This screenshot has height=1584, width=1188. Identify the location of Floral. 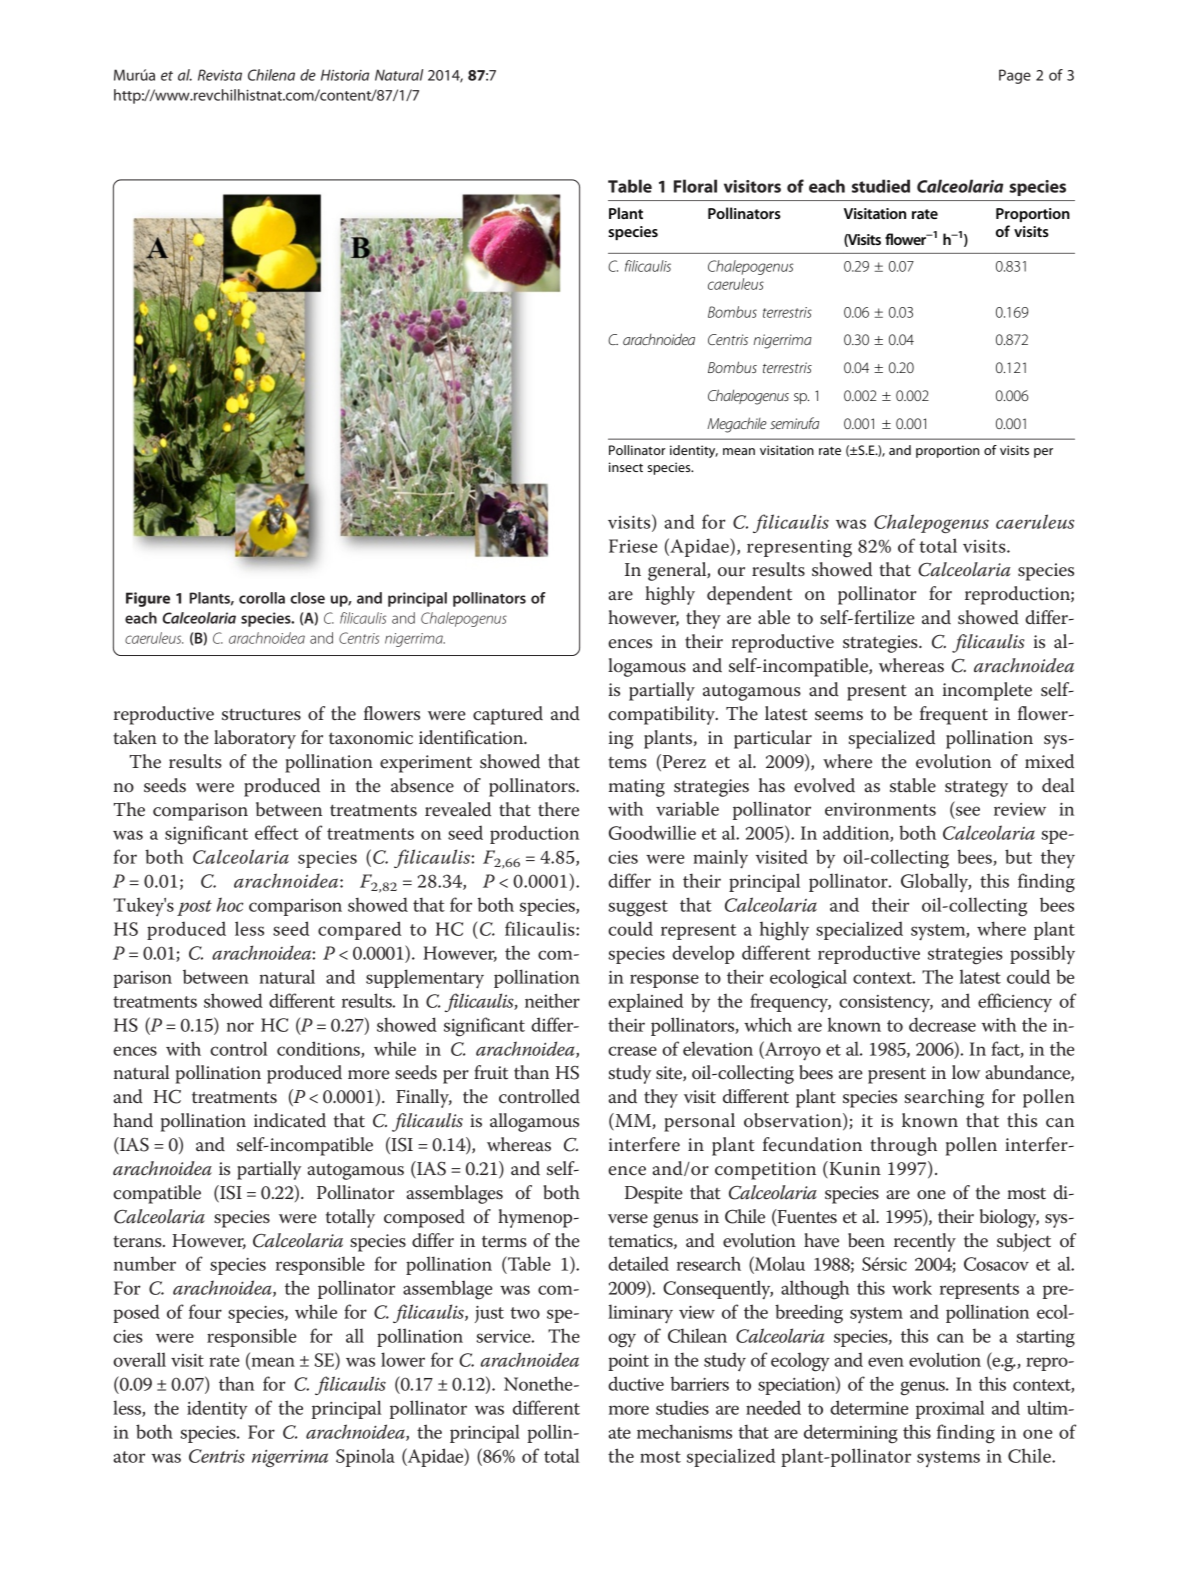
(695, 186).
